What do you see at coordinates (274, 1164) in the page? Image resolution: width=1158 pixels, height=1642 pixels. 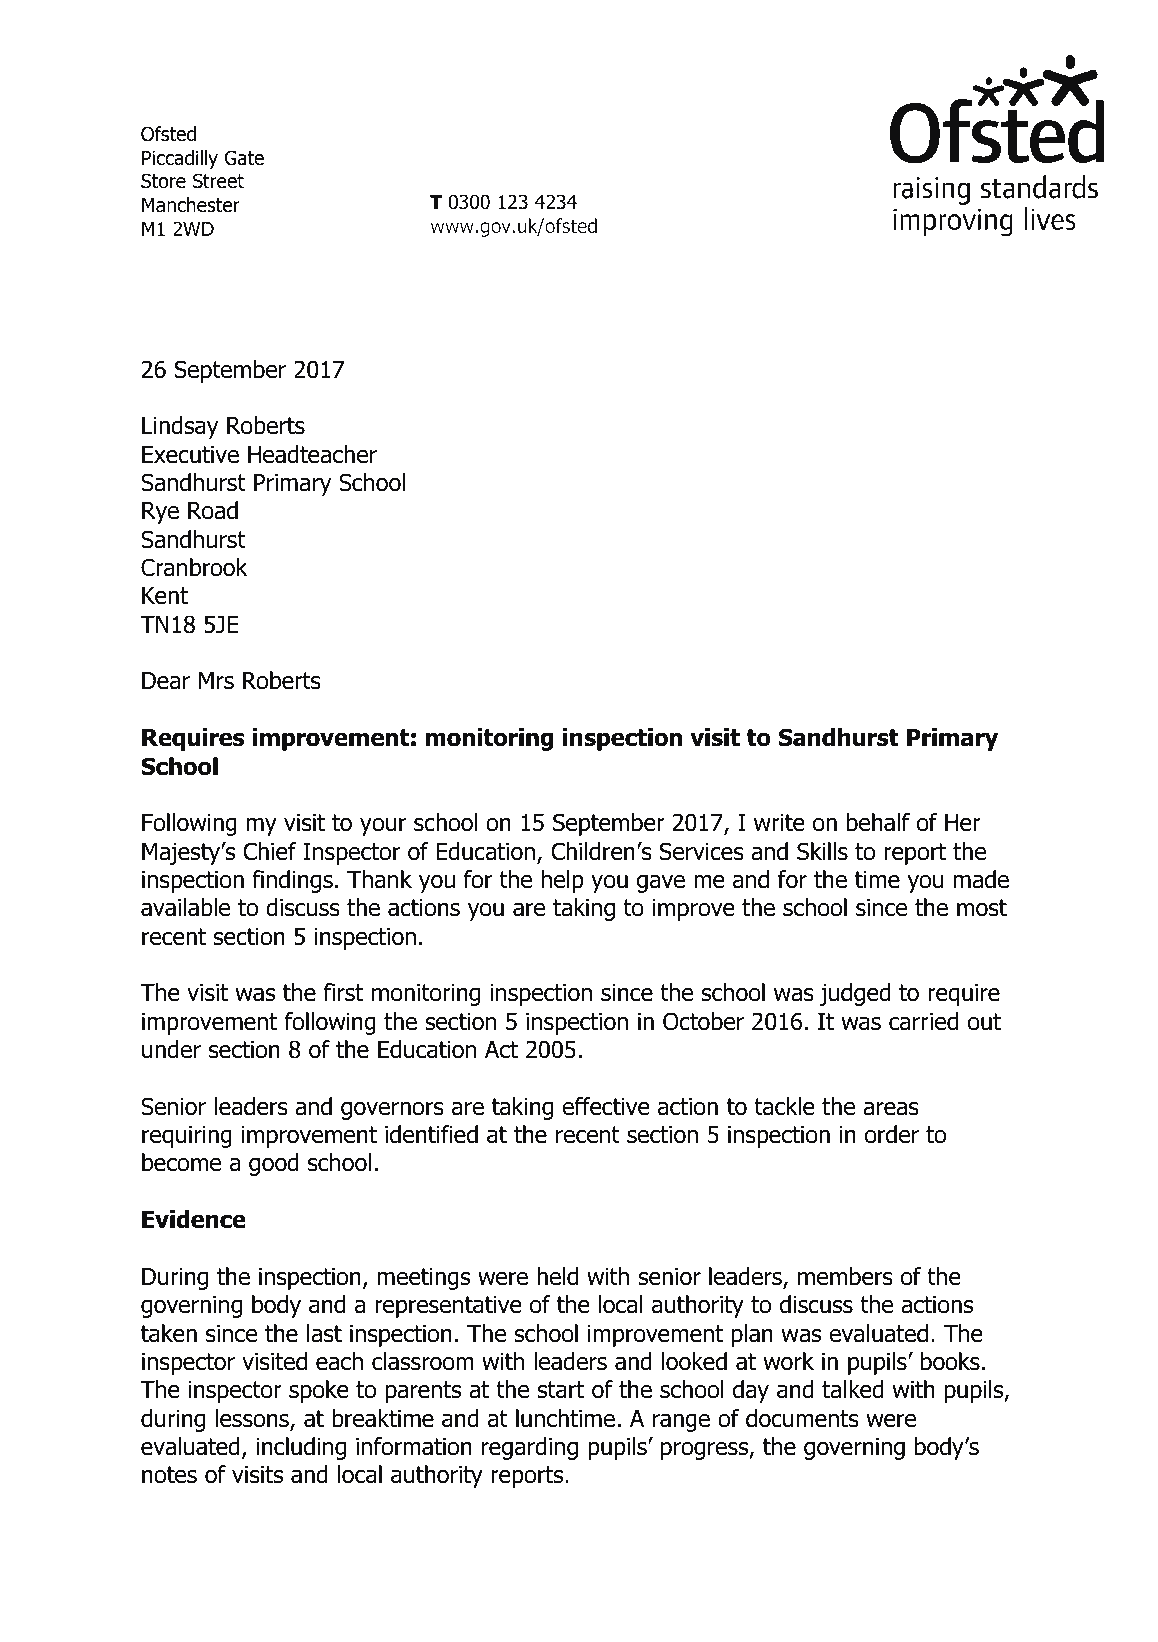 I see `good` at bounding box center [274, 1164].
